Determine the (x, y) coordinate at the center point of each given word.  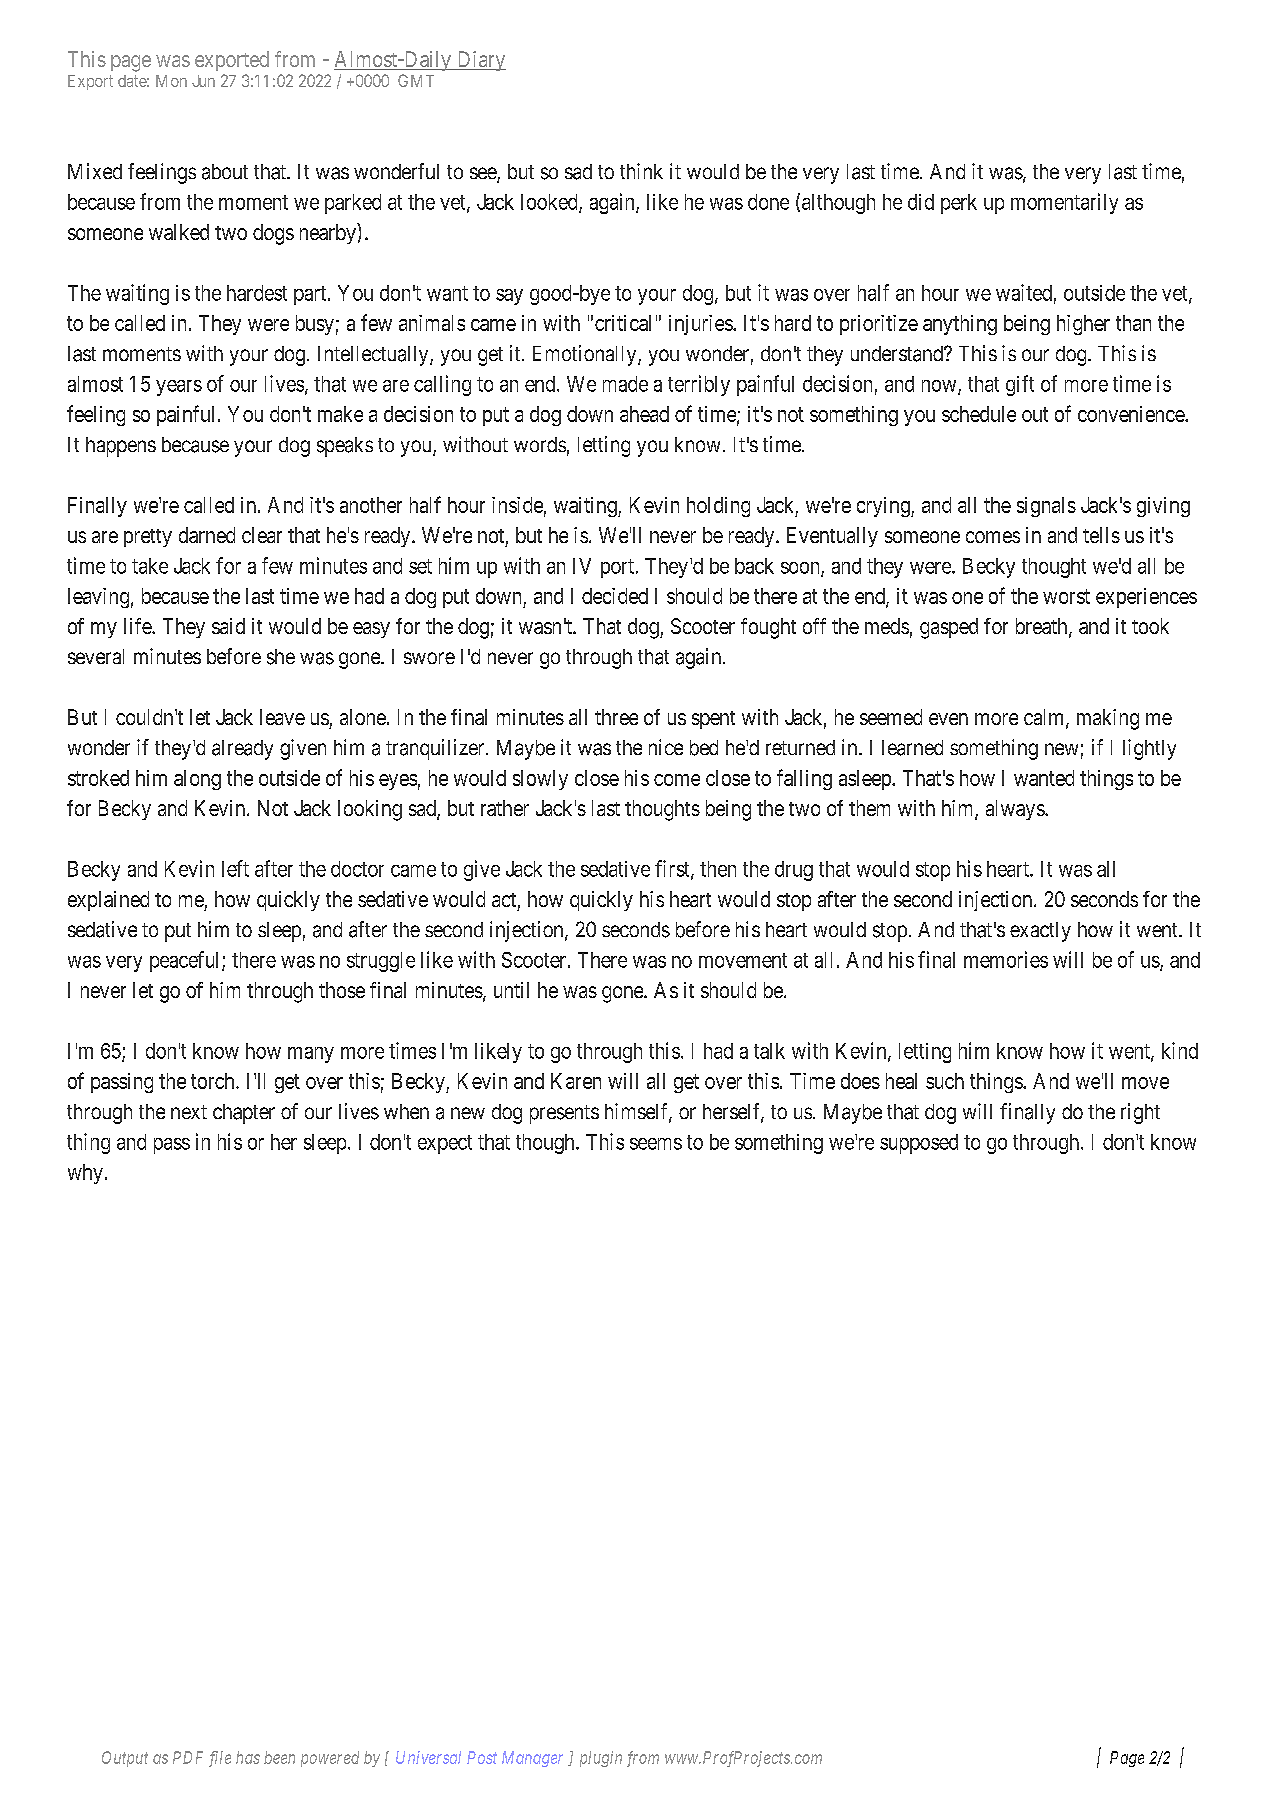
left (235, 868)
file (220, 1759)
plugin (601, 1759)
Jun (203, 81)
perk (959, 204)
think (641, 171)
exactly (1040, 932)
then (718, 869)
